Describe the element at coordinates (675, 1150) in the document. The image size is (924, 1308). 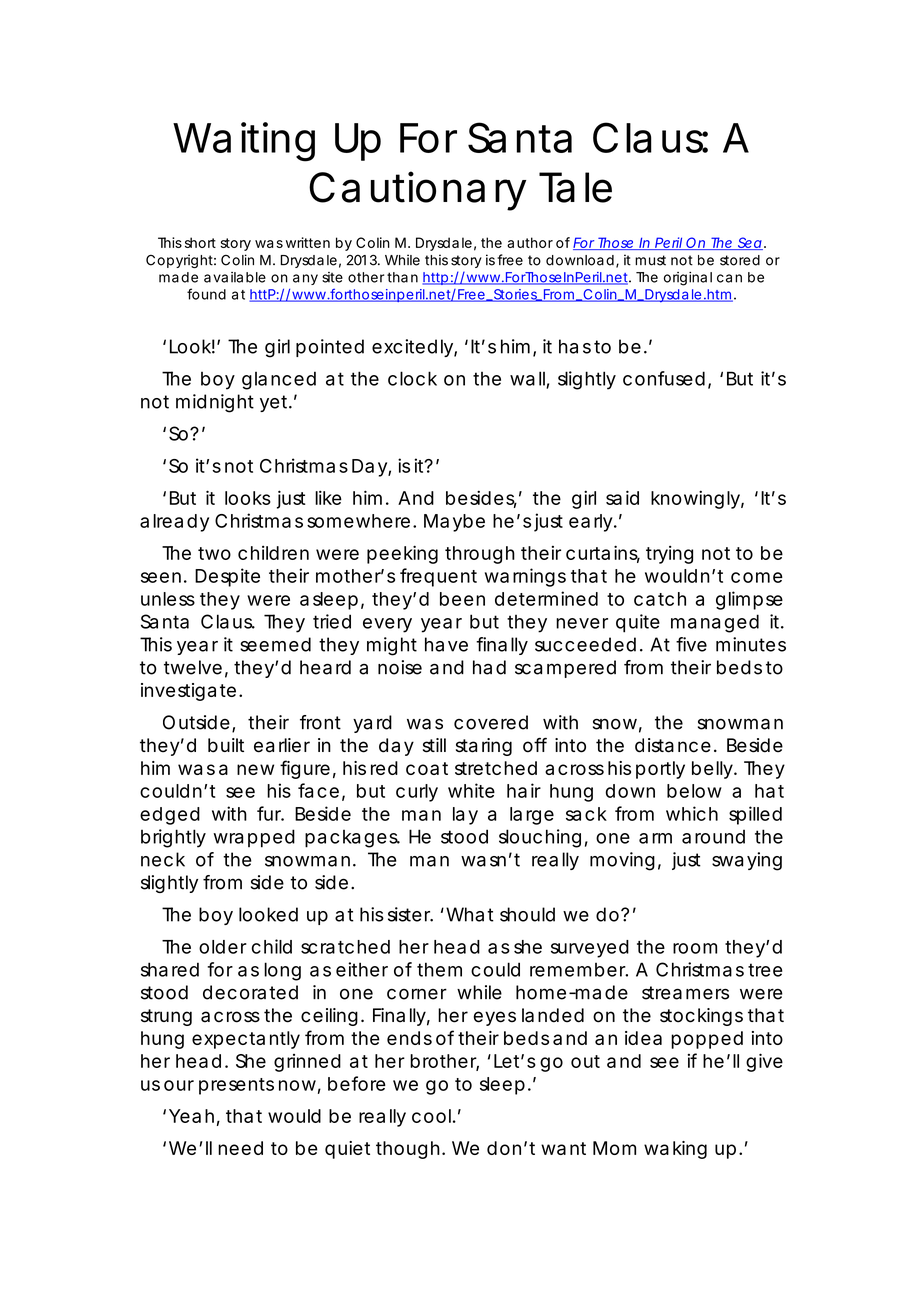
I see `waking` at that location.
